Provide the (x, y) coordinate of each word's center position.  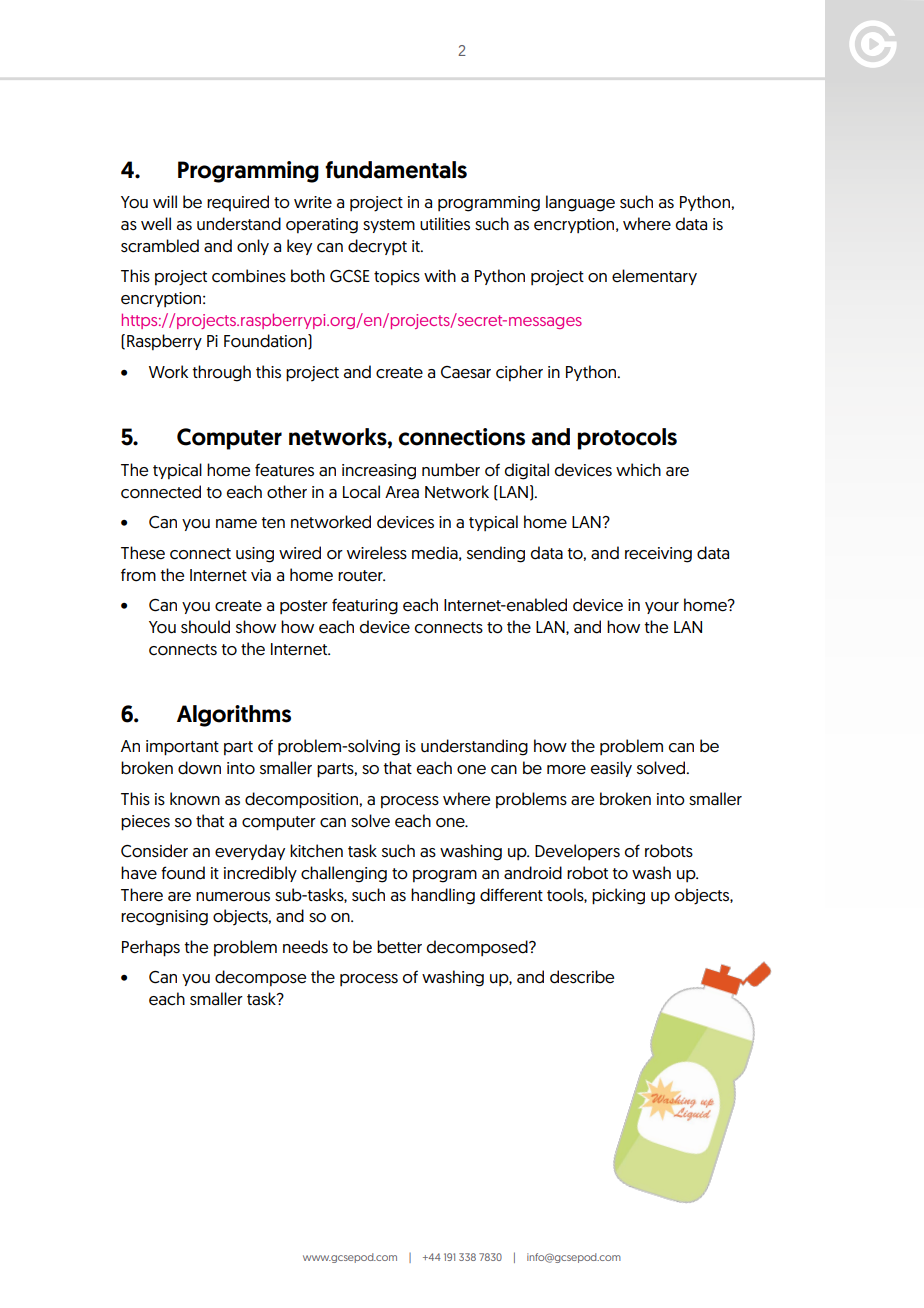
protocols (627, 439)
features (284, 470)
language (580, 203)
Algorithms (234, 716)
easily (611, 769)
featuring (365, 606)
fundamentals (396, 170)
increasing (379, 472)
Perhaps (151, 948)
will (165, 201)
